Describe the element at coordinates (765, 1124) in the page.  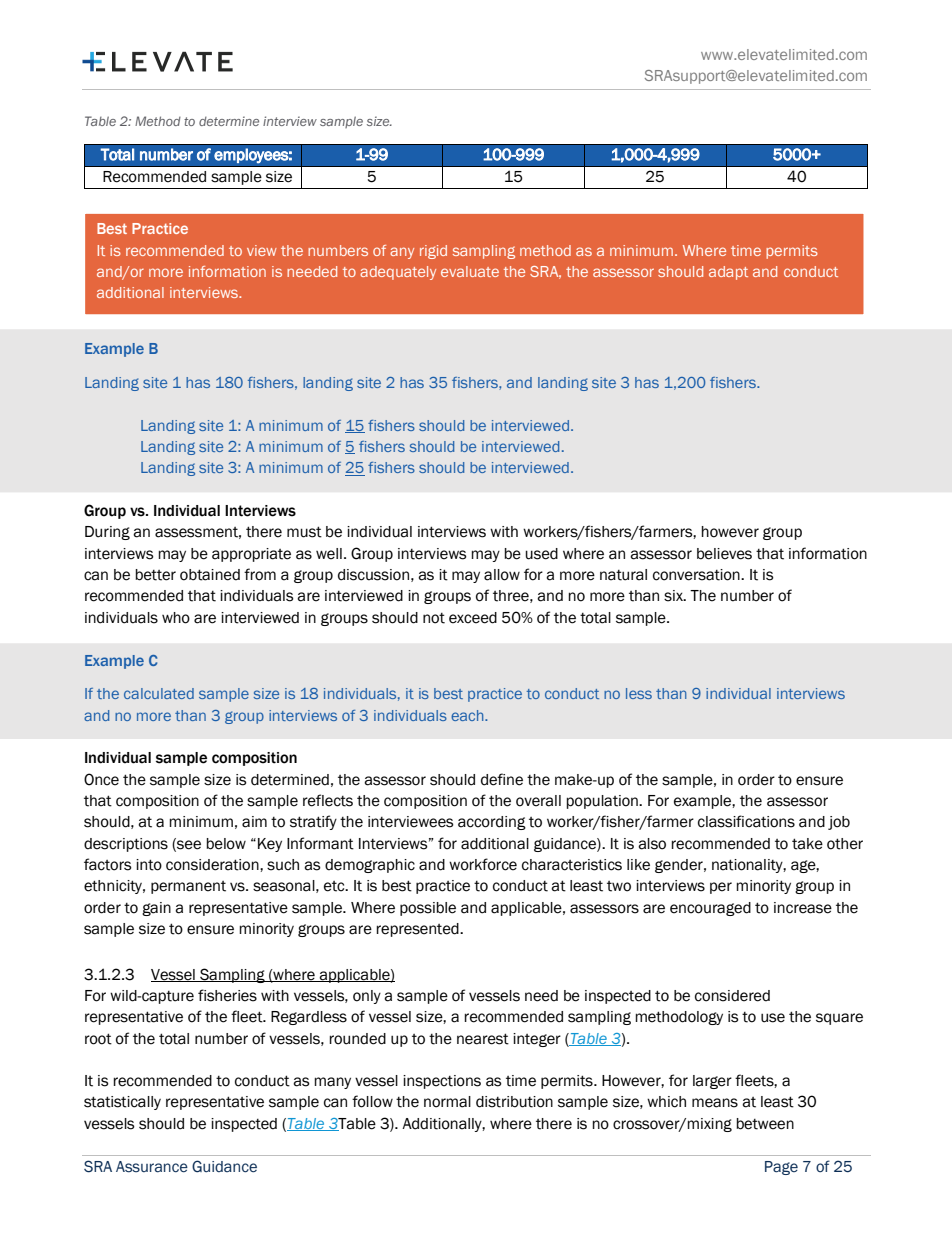
I see `between` at that location.
